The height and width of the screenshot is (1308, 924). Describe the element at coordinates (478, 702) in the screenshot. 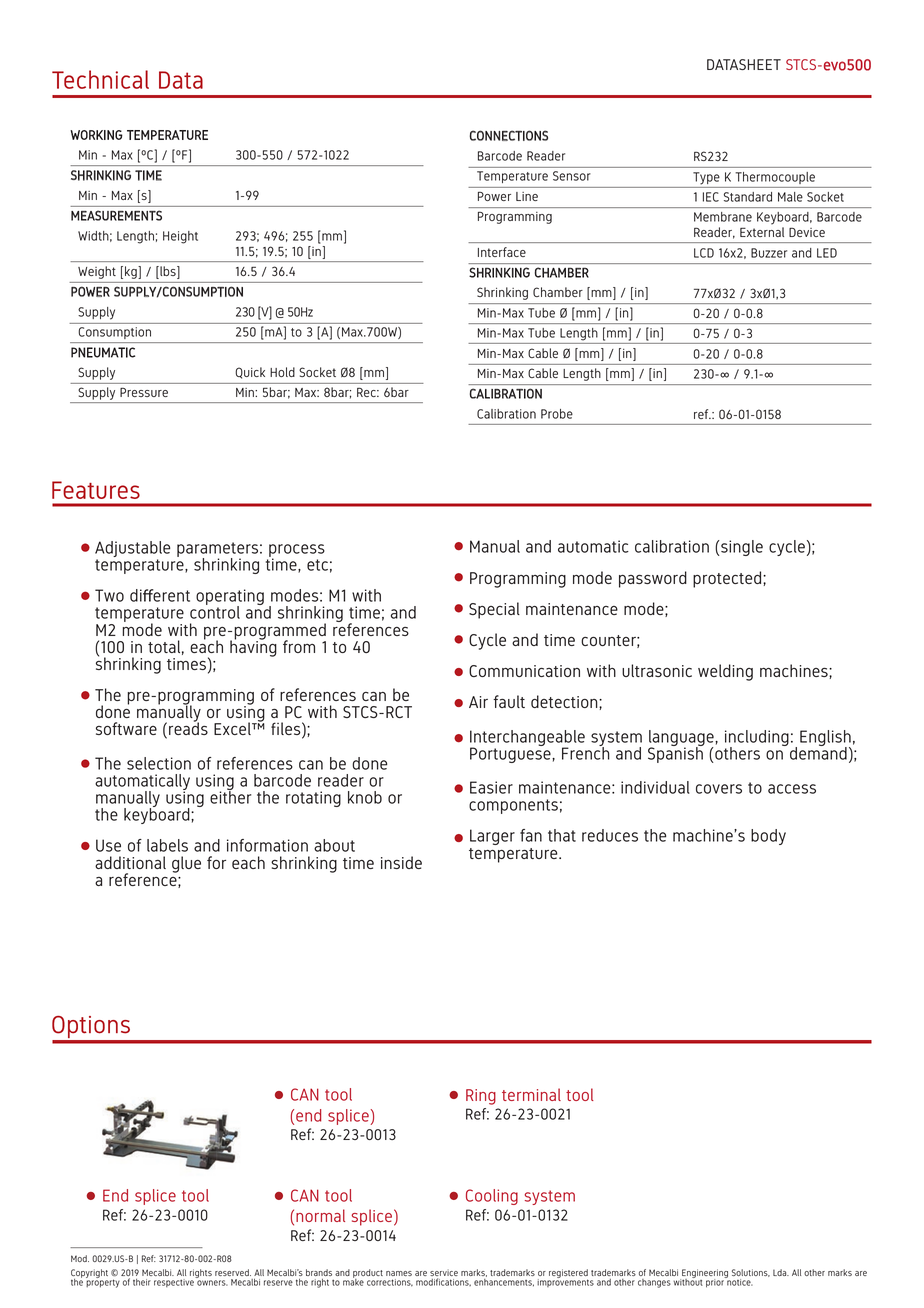

I see `Air` at that location.
